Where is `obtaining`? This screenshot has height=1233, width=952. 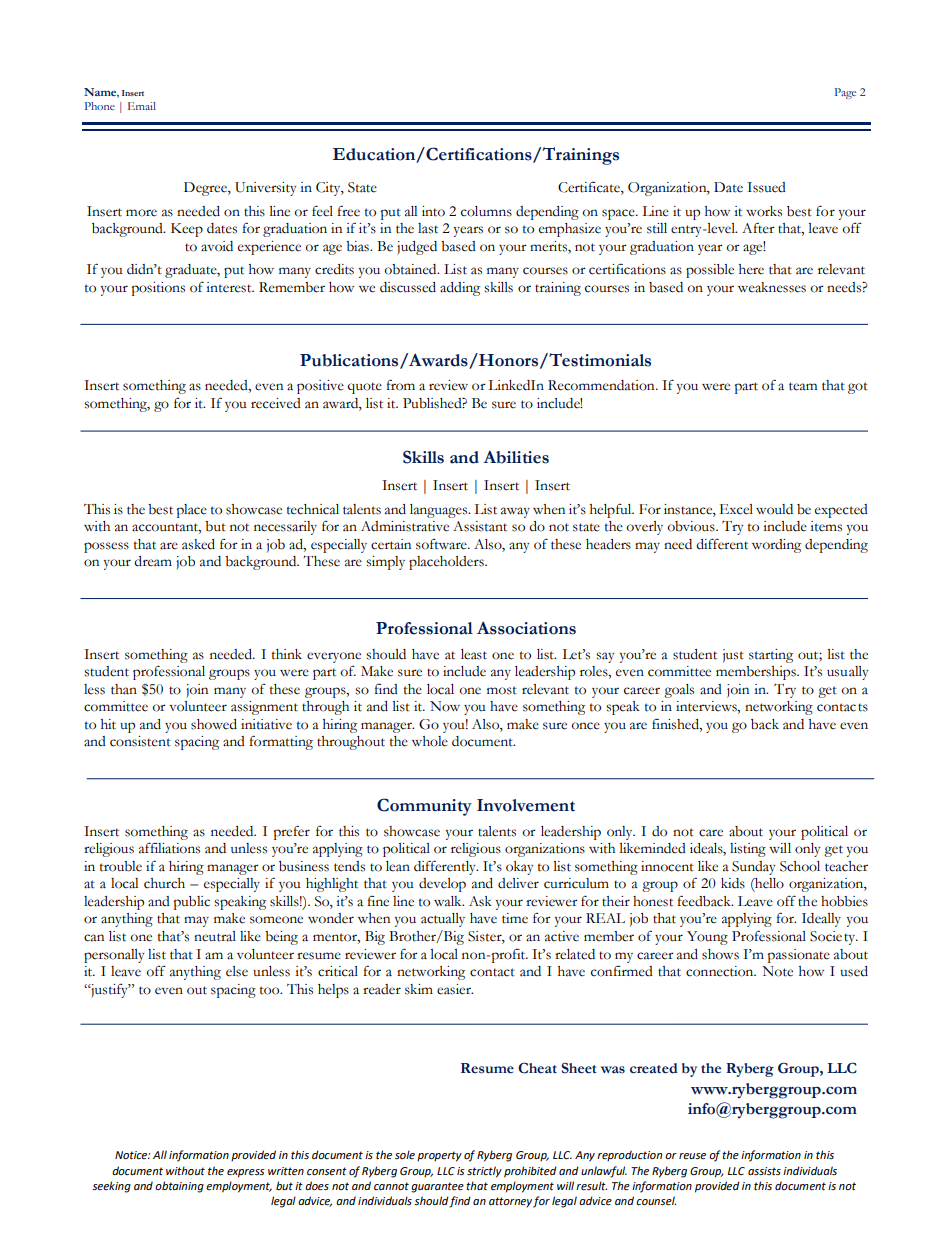 obtaining is located at coordinates (179, 1187).
